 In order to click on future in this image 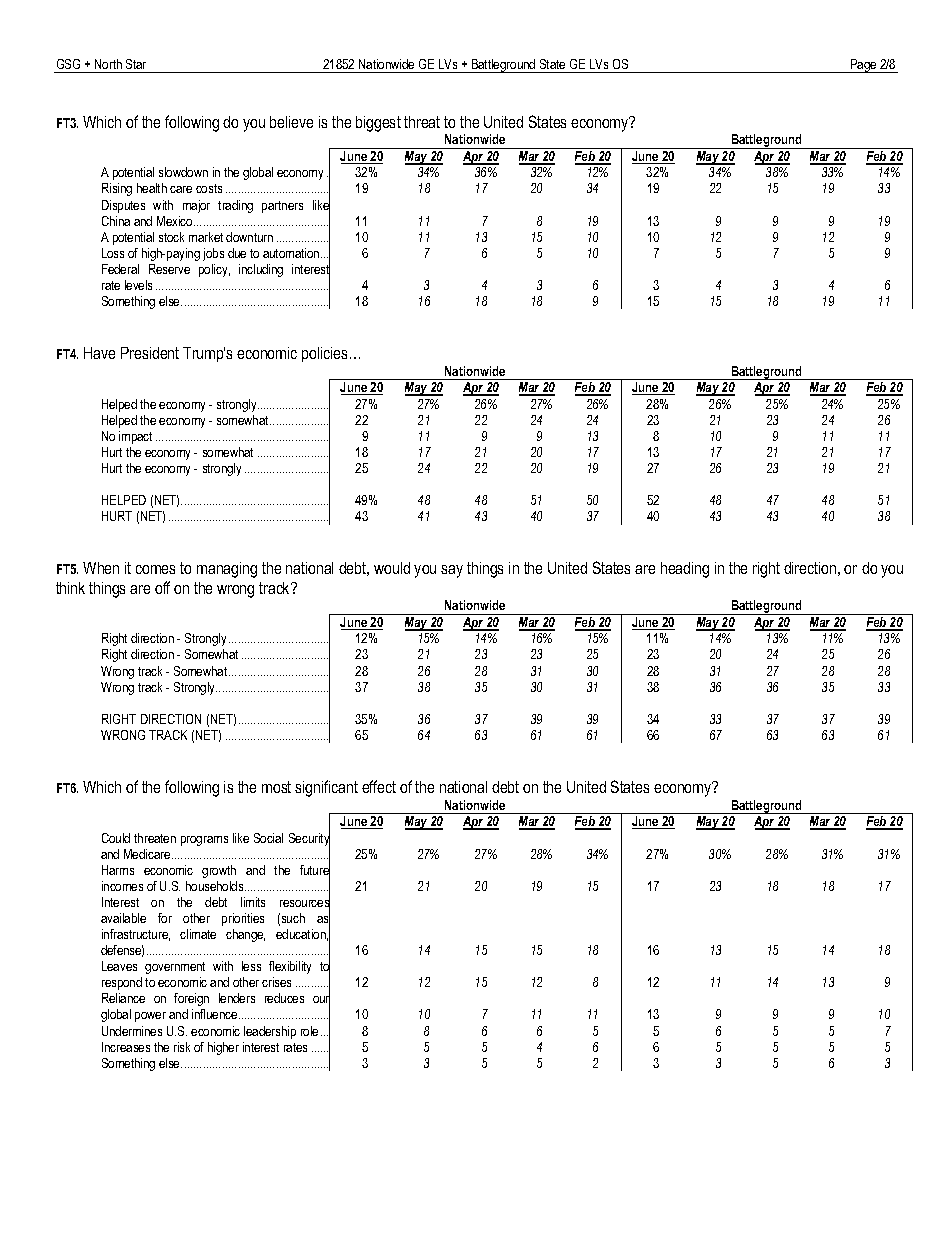, I will do `click(315, 870)`.
